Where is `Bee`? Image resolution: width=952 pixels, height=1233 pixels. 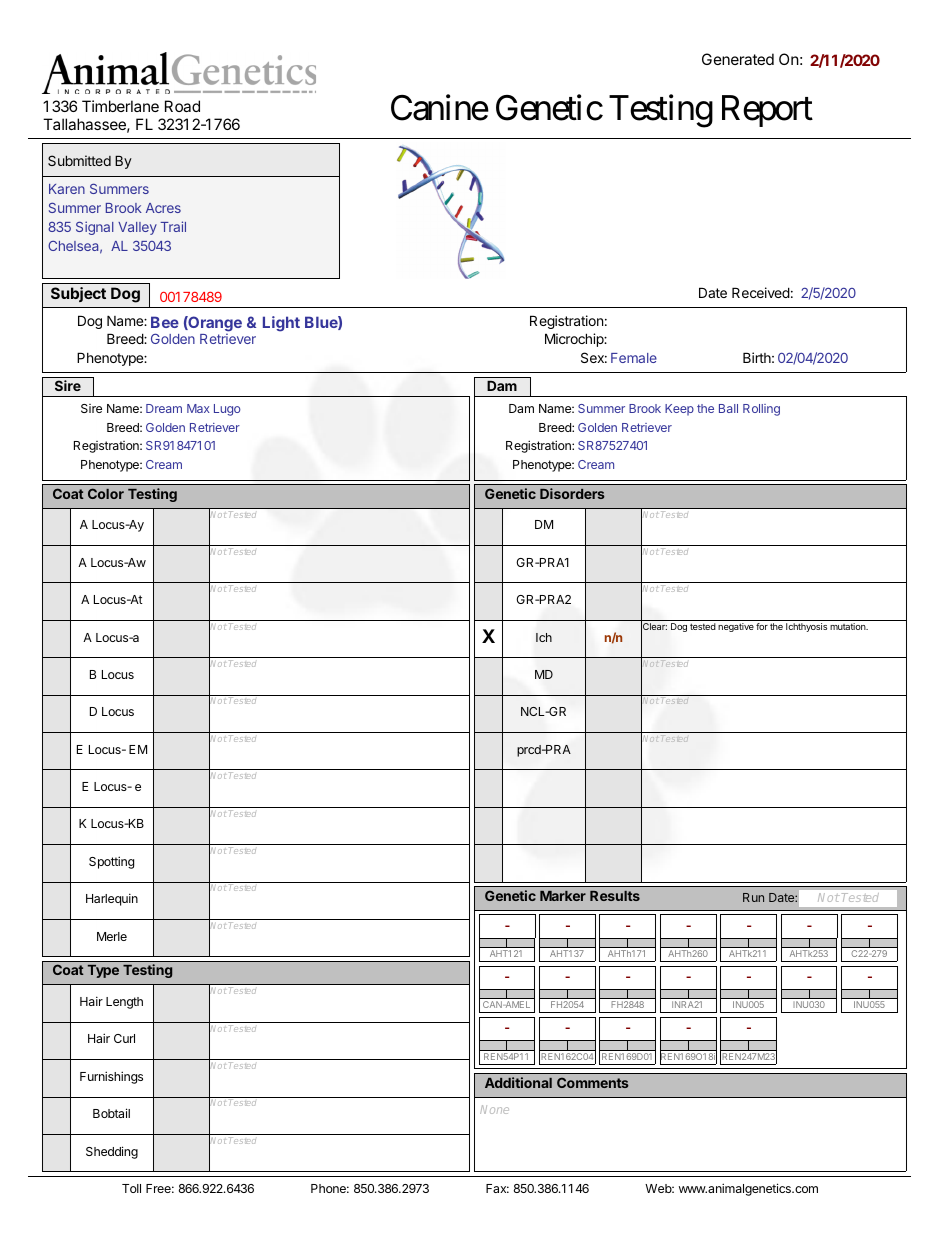
Bee is located at coordinates (165, 322).
